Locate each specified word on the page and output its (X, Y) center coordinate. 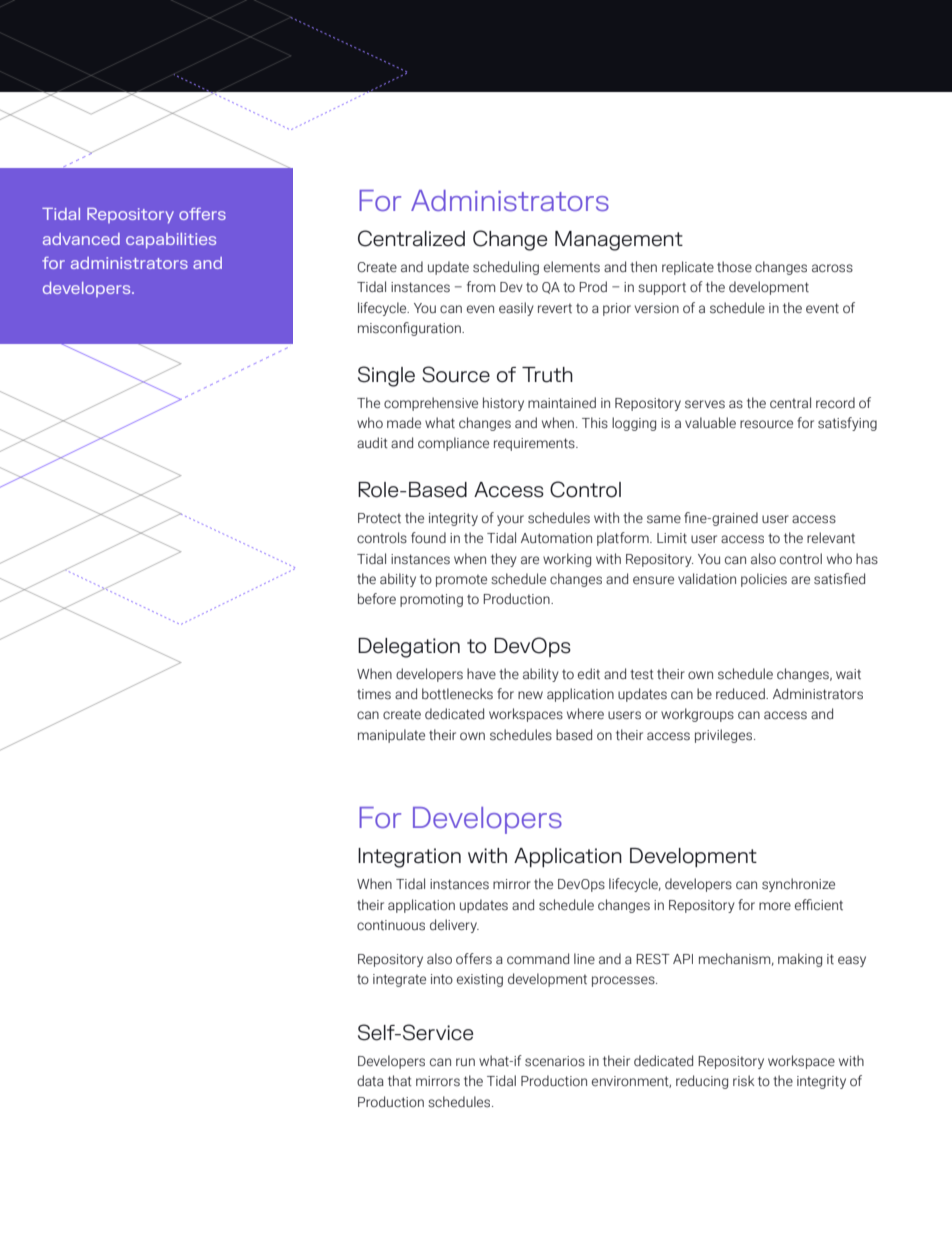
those (734, 267)
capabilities (171, 240)
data (370, 1081)
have (481, 674)
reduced (741, 694)
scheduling (506, 268)
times (374, 694)
